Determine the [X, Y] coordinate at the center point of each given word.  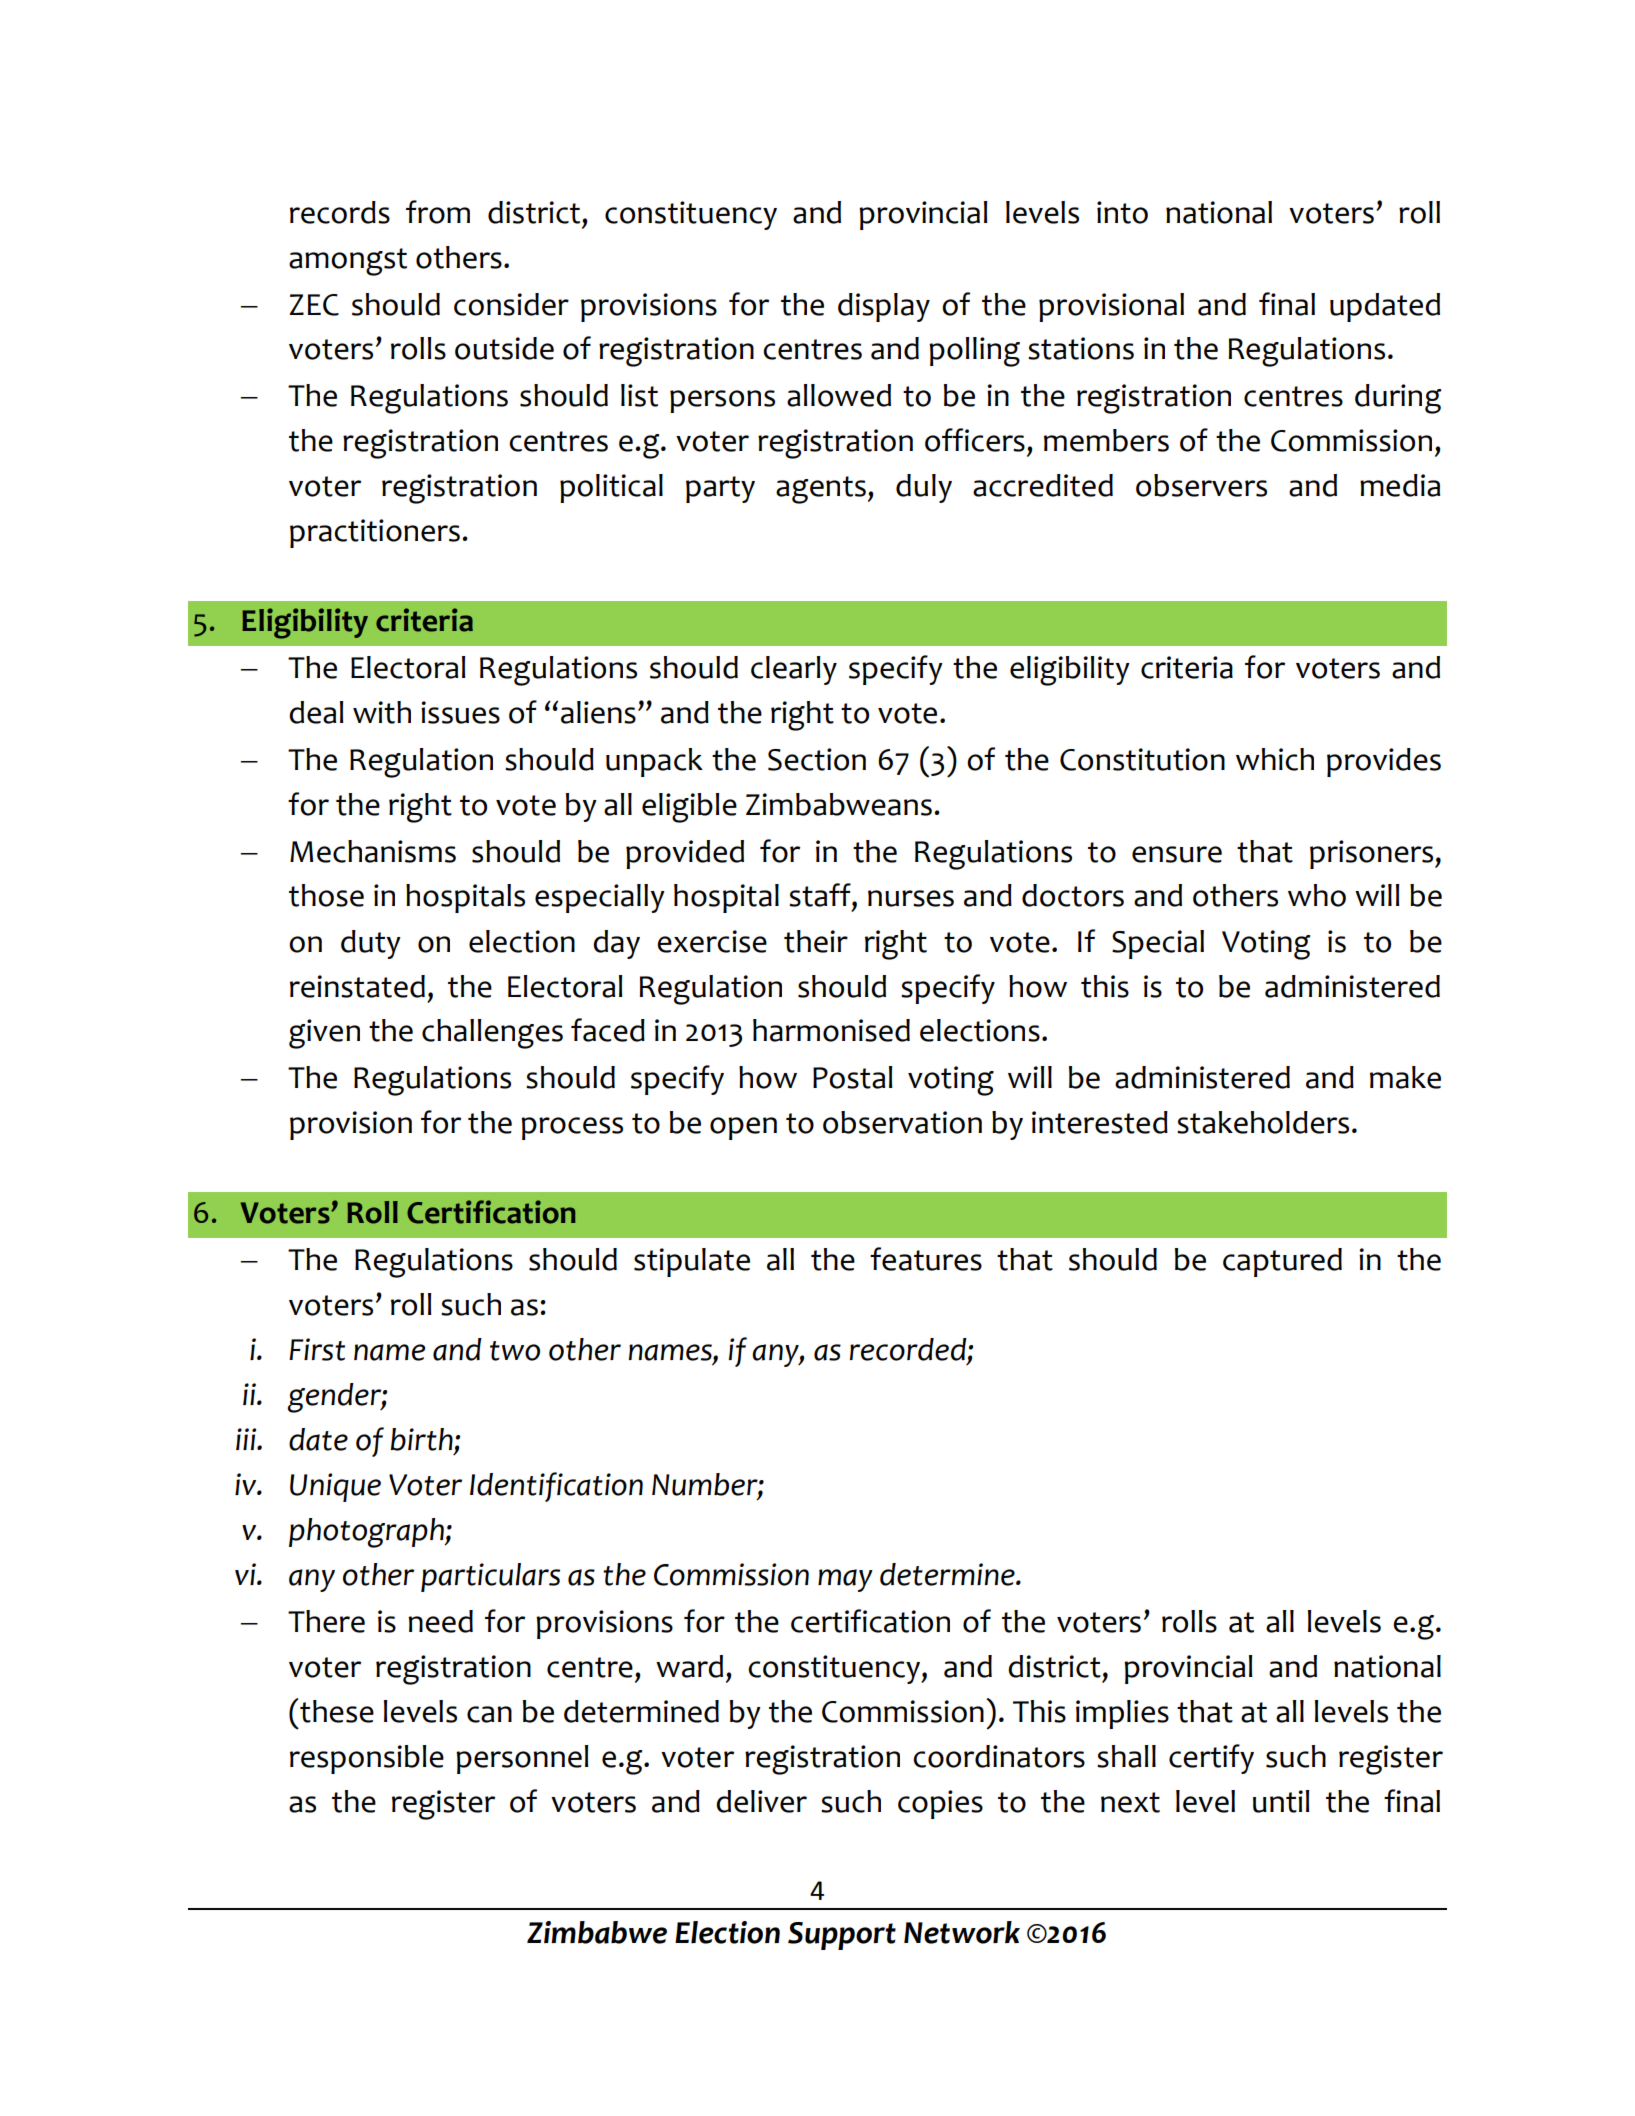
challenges [492, 1034]
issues [460, 712]
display [884, 307]
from [438, 212]
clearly [794, 670]
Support [842, 1936]
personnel [522, 1759]
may [845, 1580]
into [1122, 212]
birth [422, 1440]
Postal [852, 1077]
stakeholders [1263, 1122]
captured [1282, 1262]
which [1275, 759]
